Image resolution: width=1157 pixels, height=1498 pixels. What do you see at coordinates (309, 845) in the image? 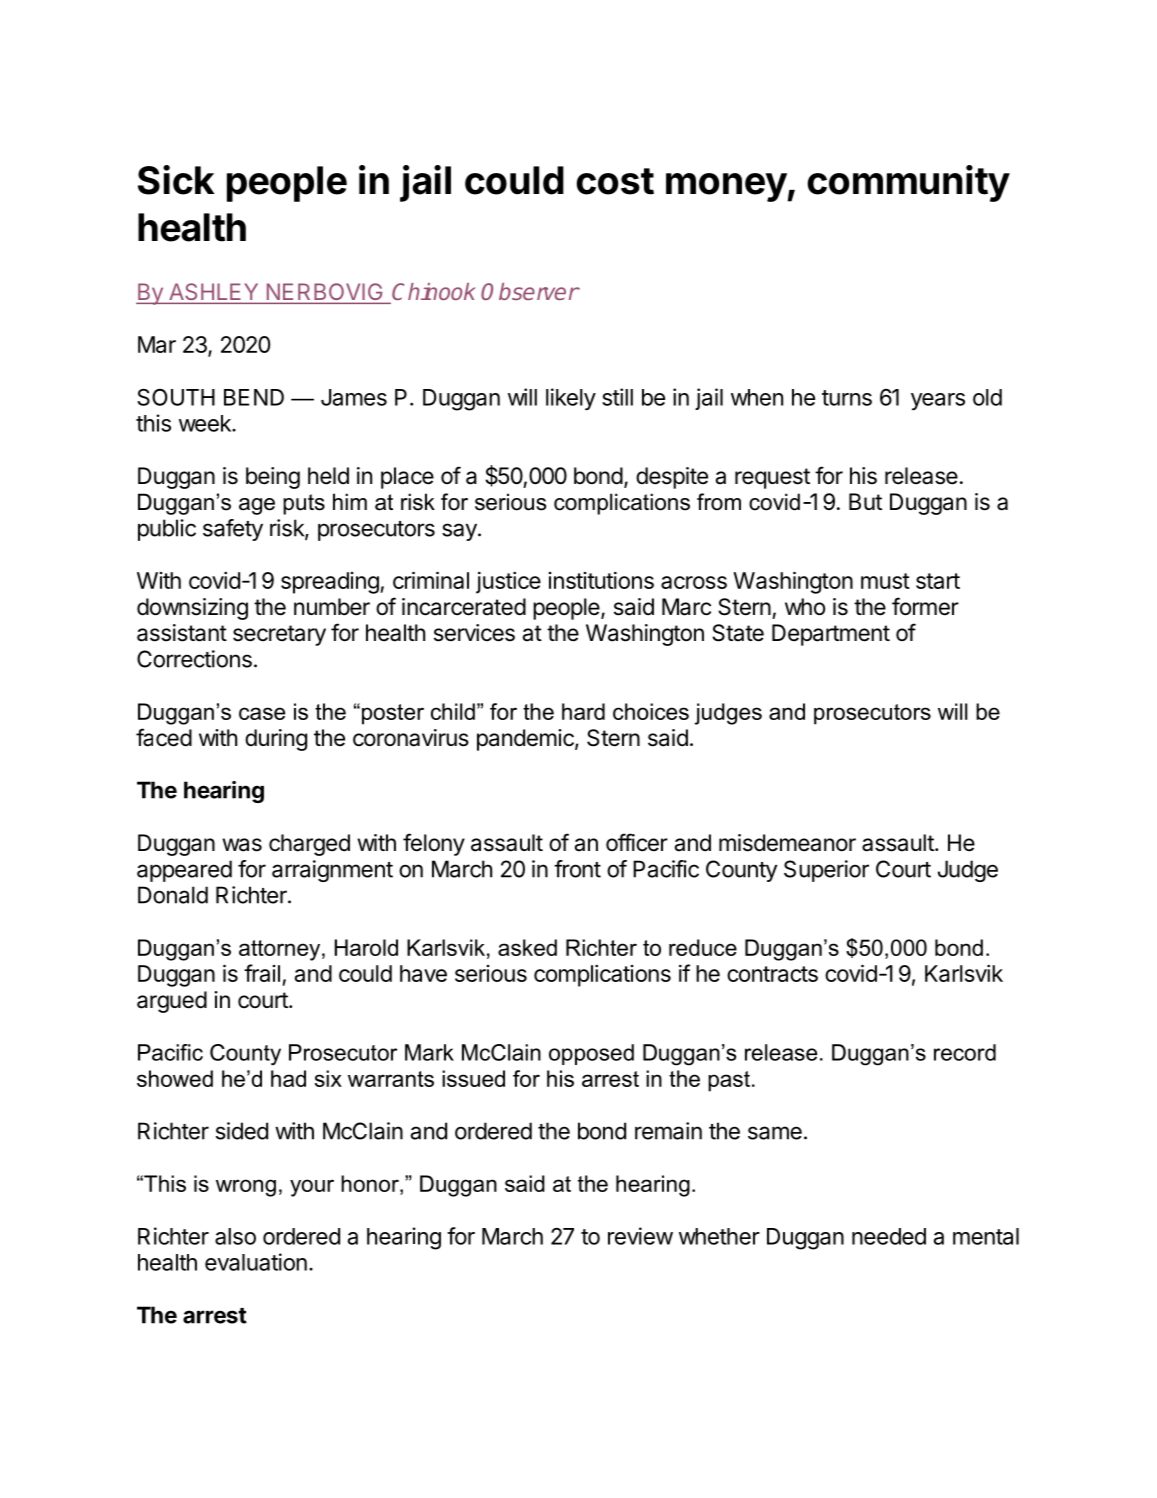
I see `charged` at bounding box center [309, 845].
